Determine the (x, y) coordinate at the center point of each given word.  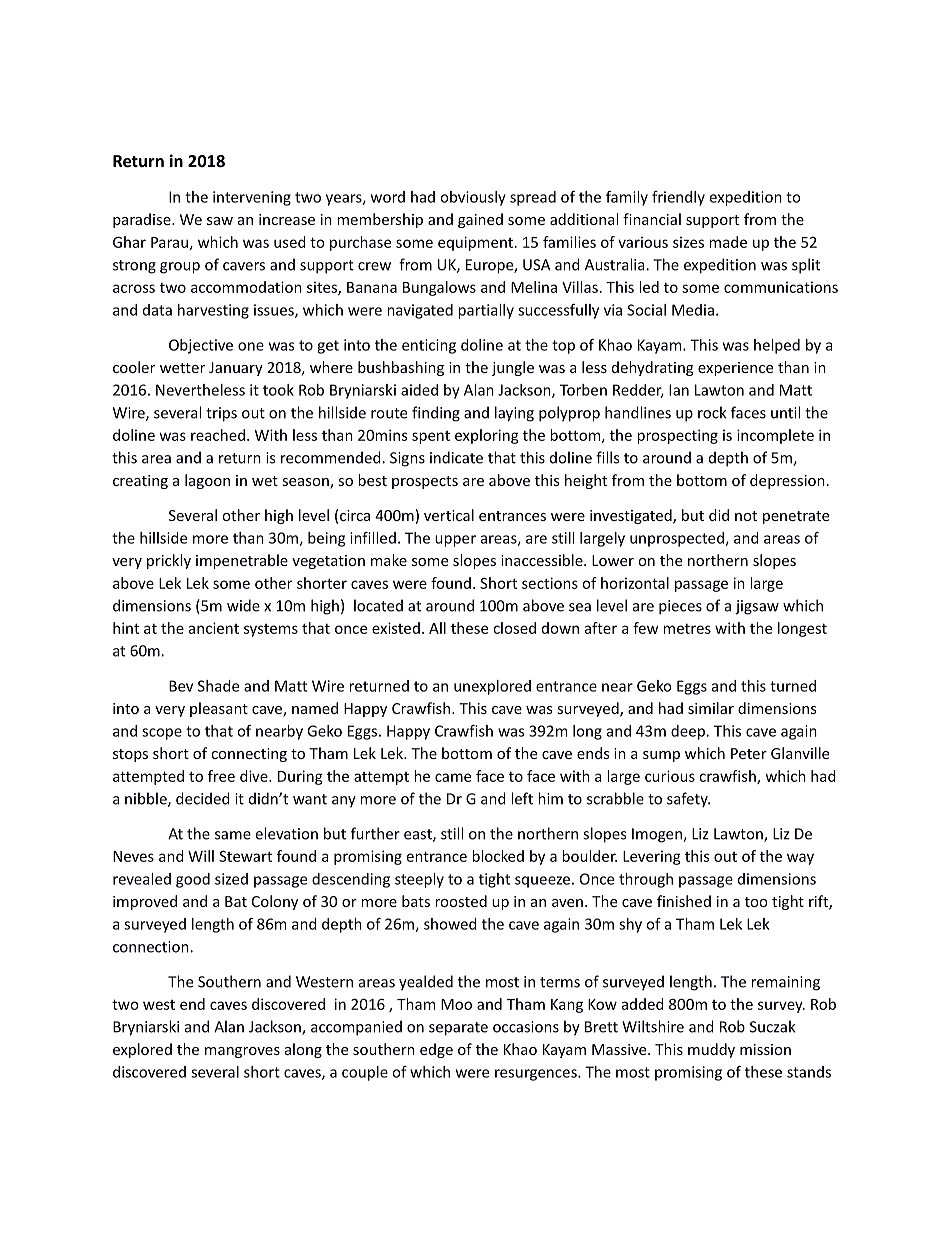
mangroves (242, 1052)
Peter (749, 753)
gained (480, 220)
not (746, 516)
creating (140, 482)
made (728, 242)
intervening (252, 198)
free (221, 776)
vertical (449, 515)
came (453, 777)
